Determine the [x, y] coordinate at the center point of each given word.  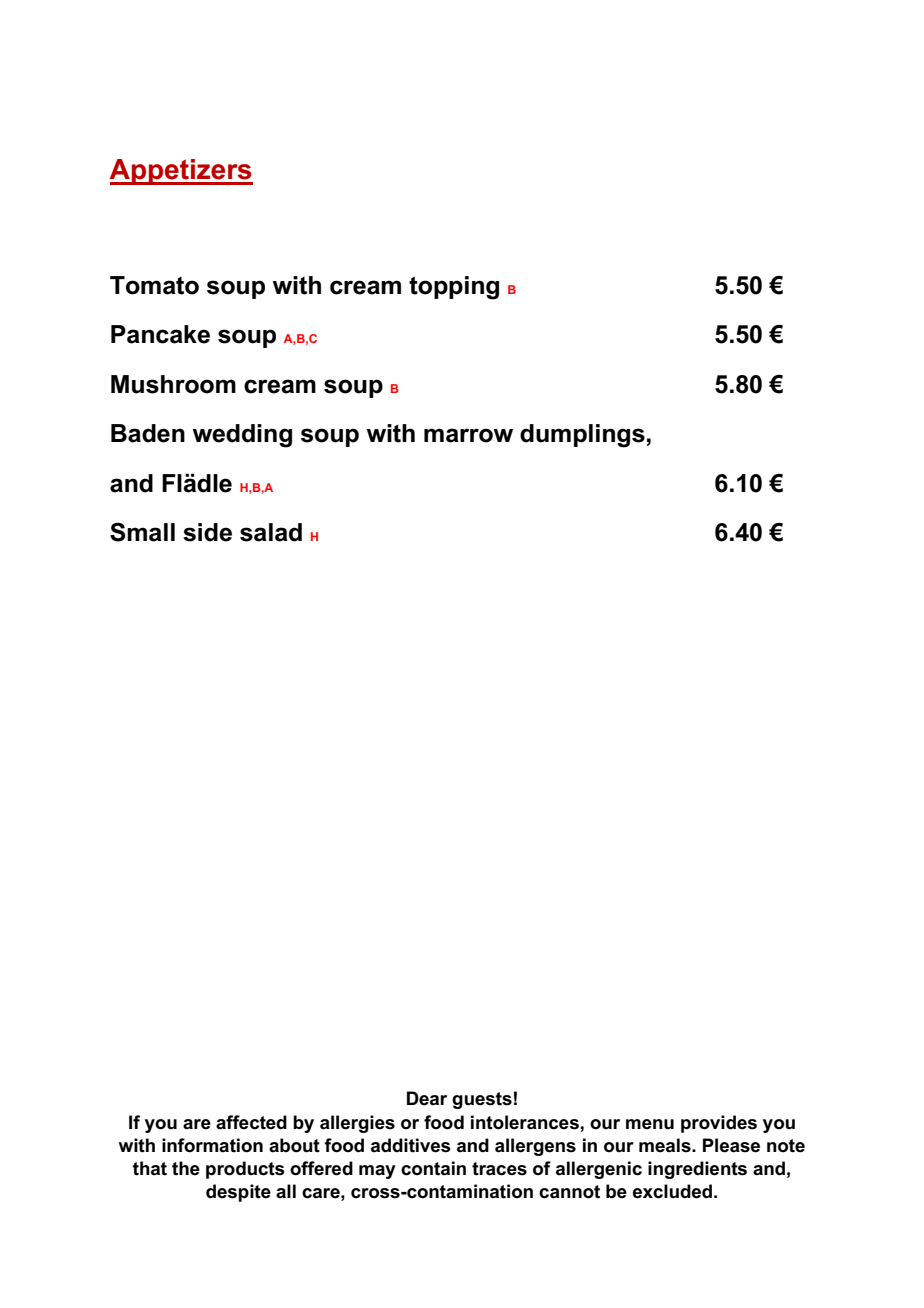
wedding [242, 436]
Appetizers [181, 172]
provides [719, 1124]
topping [454, 288]
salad [271, 532]
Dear [427, 1098]
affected [251, 1122]
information [212, 1145]
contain [433, 1168]
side [207, 532]
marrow [468, 435]
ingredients [697, 1170]
